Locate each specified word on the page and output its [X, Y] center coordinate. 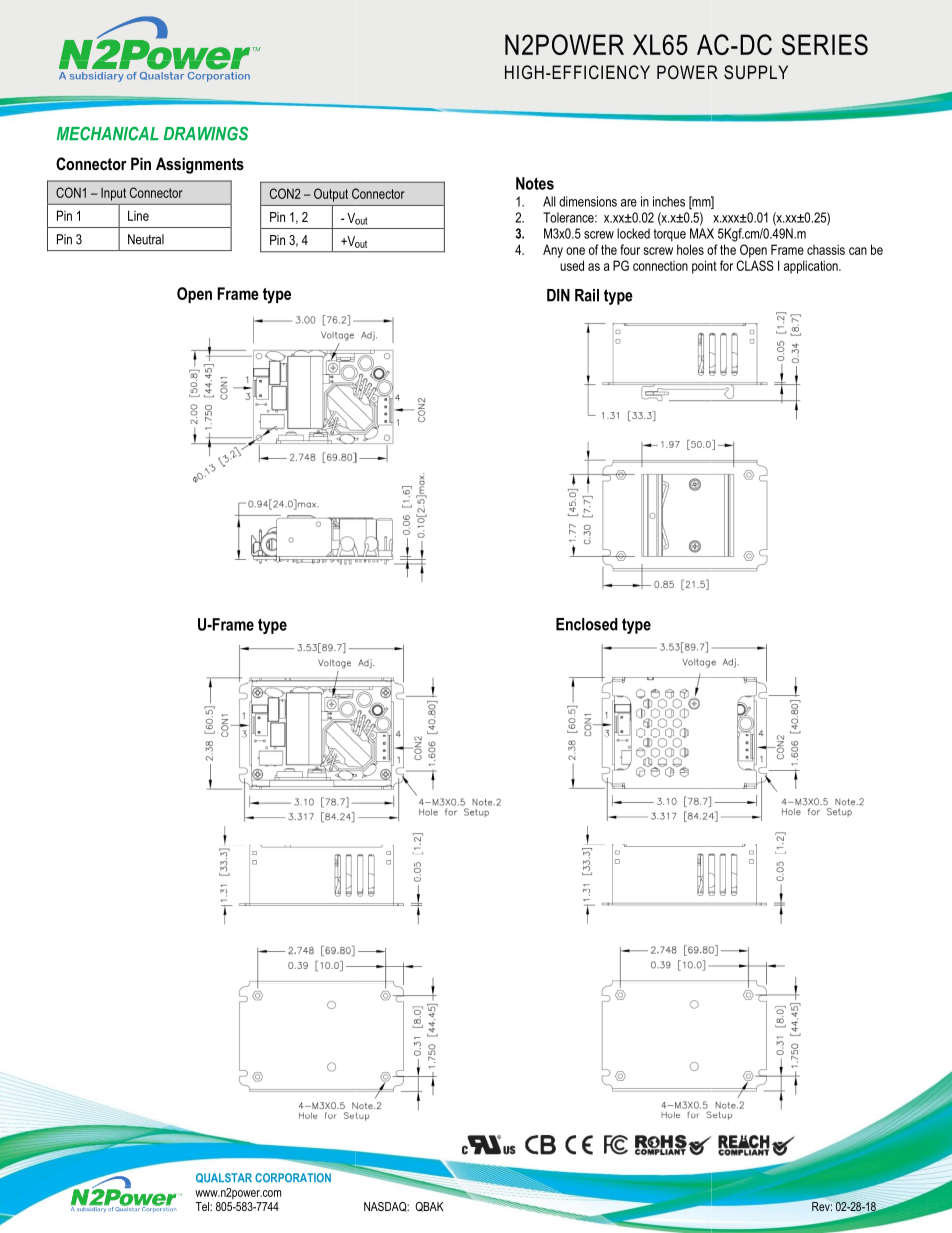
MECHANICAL [108, 133]
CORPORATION [293, 1178]
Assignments [200, 165]
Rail [587, 295]
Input [113, 194]
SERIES [825, 44]
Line [138, 215]
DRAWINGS [206, 133]
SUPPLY [756, 72]
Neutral [146, 239]
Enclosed [587, 624]
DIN [558, 295]
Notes [535, 183]
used [572, 265]
